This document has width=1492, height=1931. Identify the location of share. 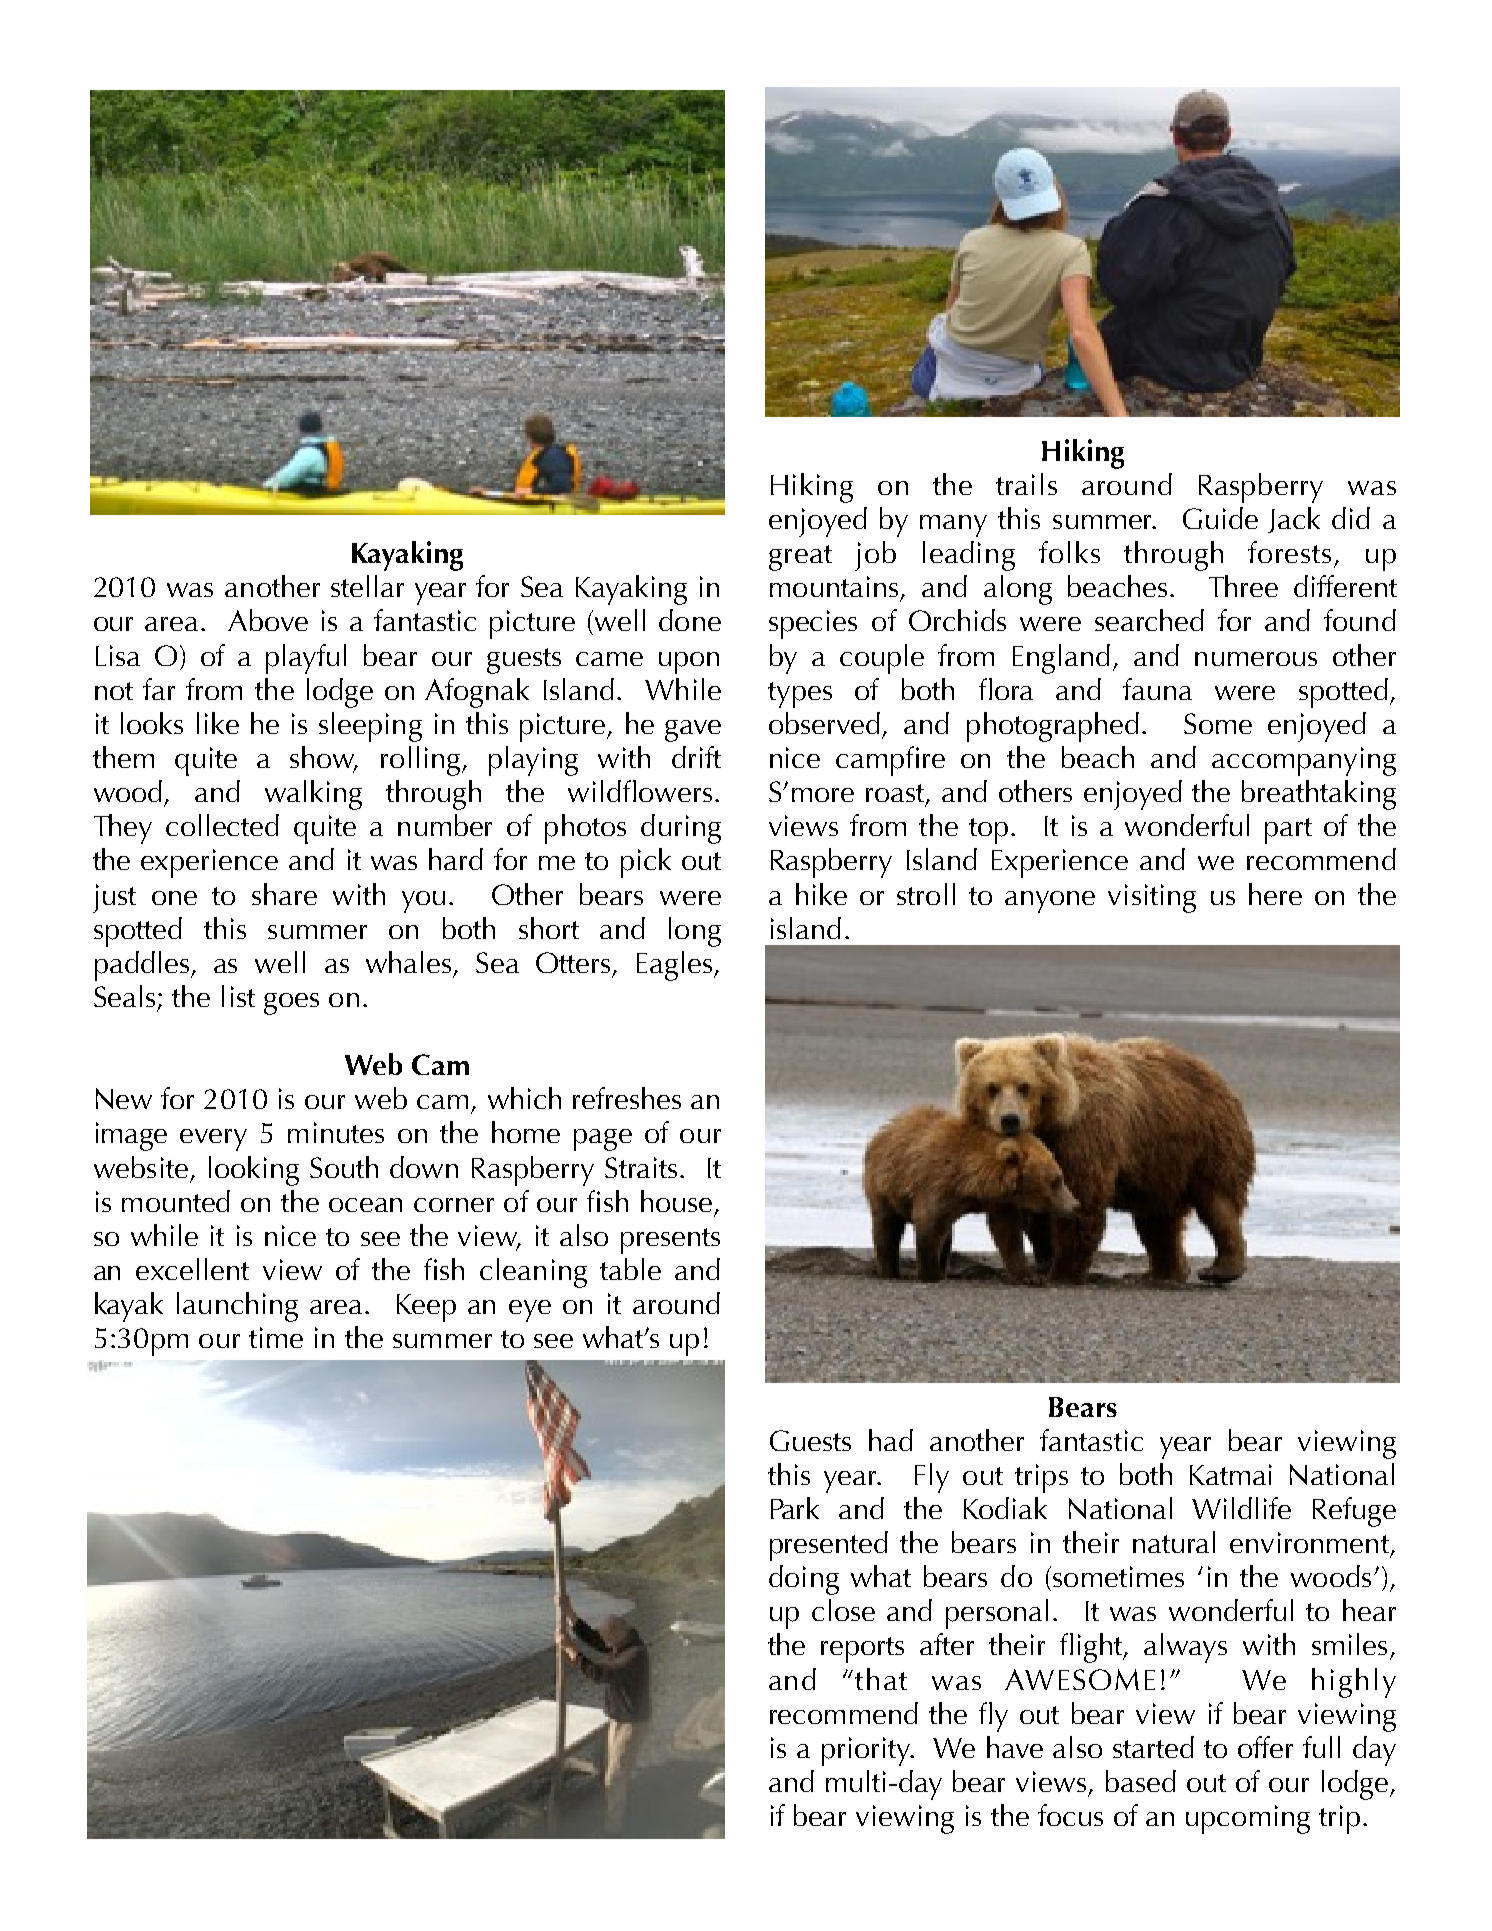
(284, 894).
